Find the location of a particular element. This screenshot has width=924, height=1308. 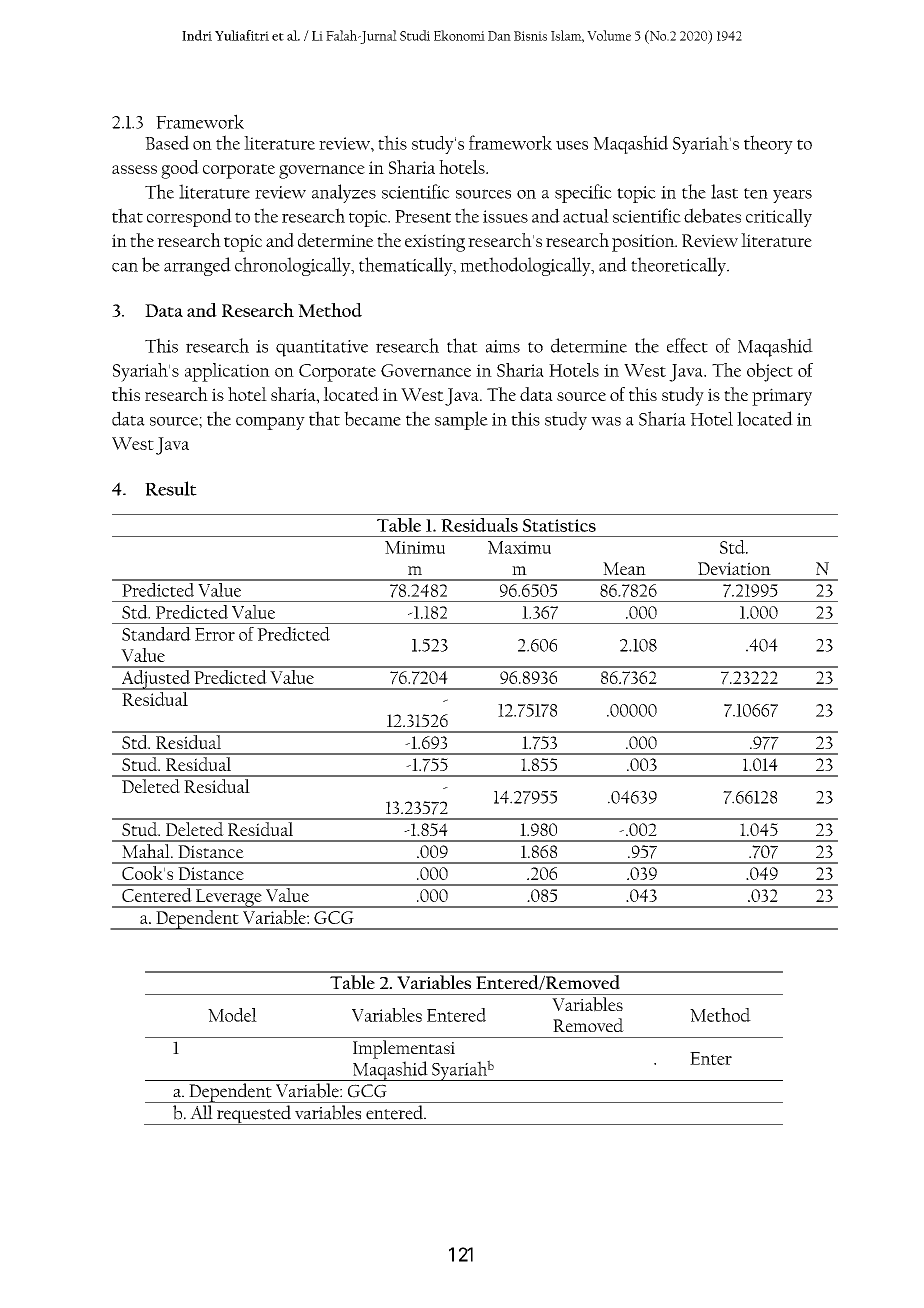

Model is located at coordinates (232, 1015).
